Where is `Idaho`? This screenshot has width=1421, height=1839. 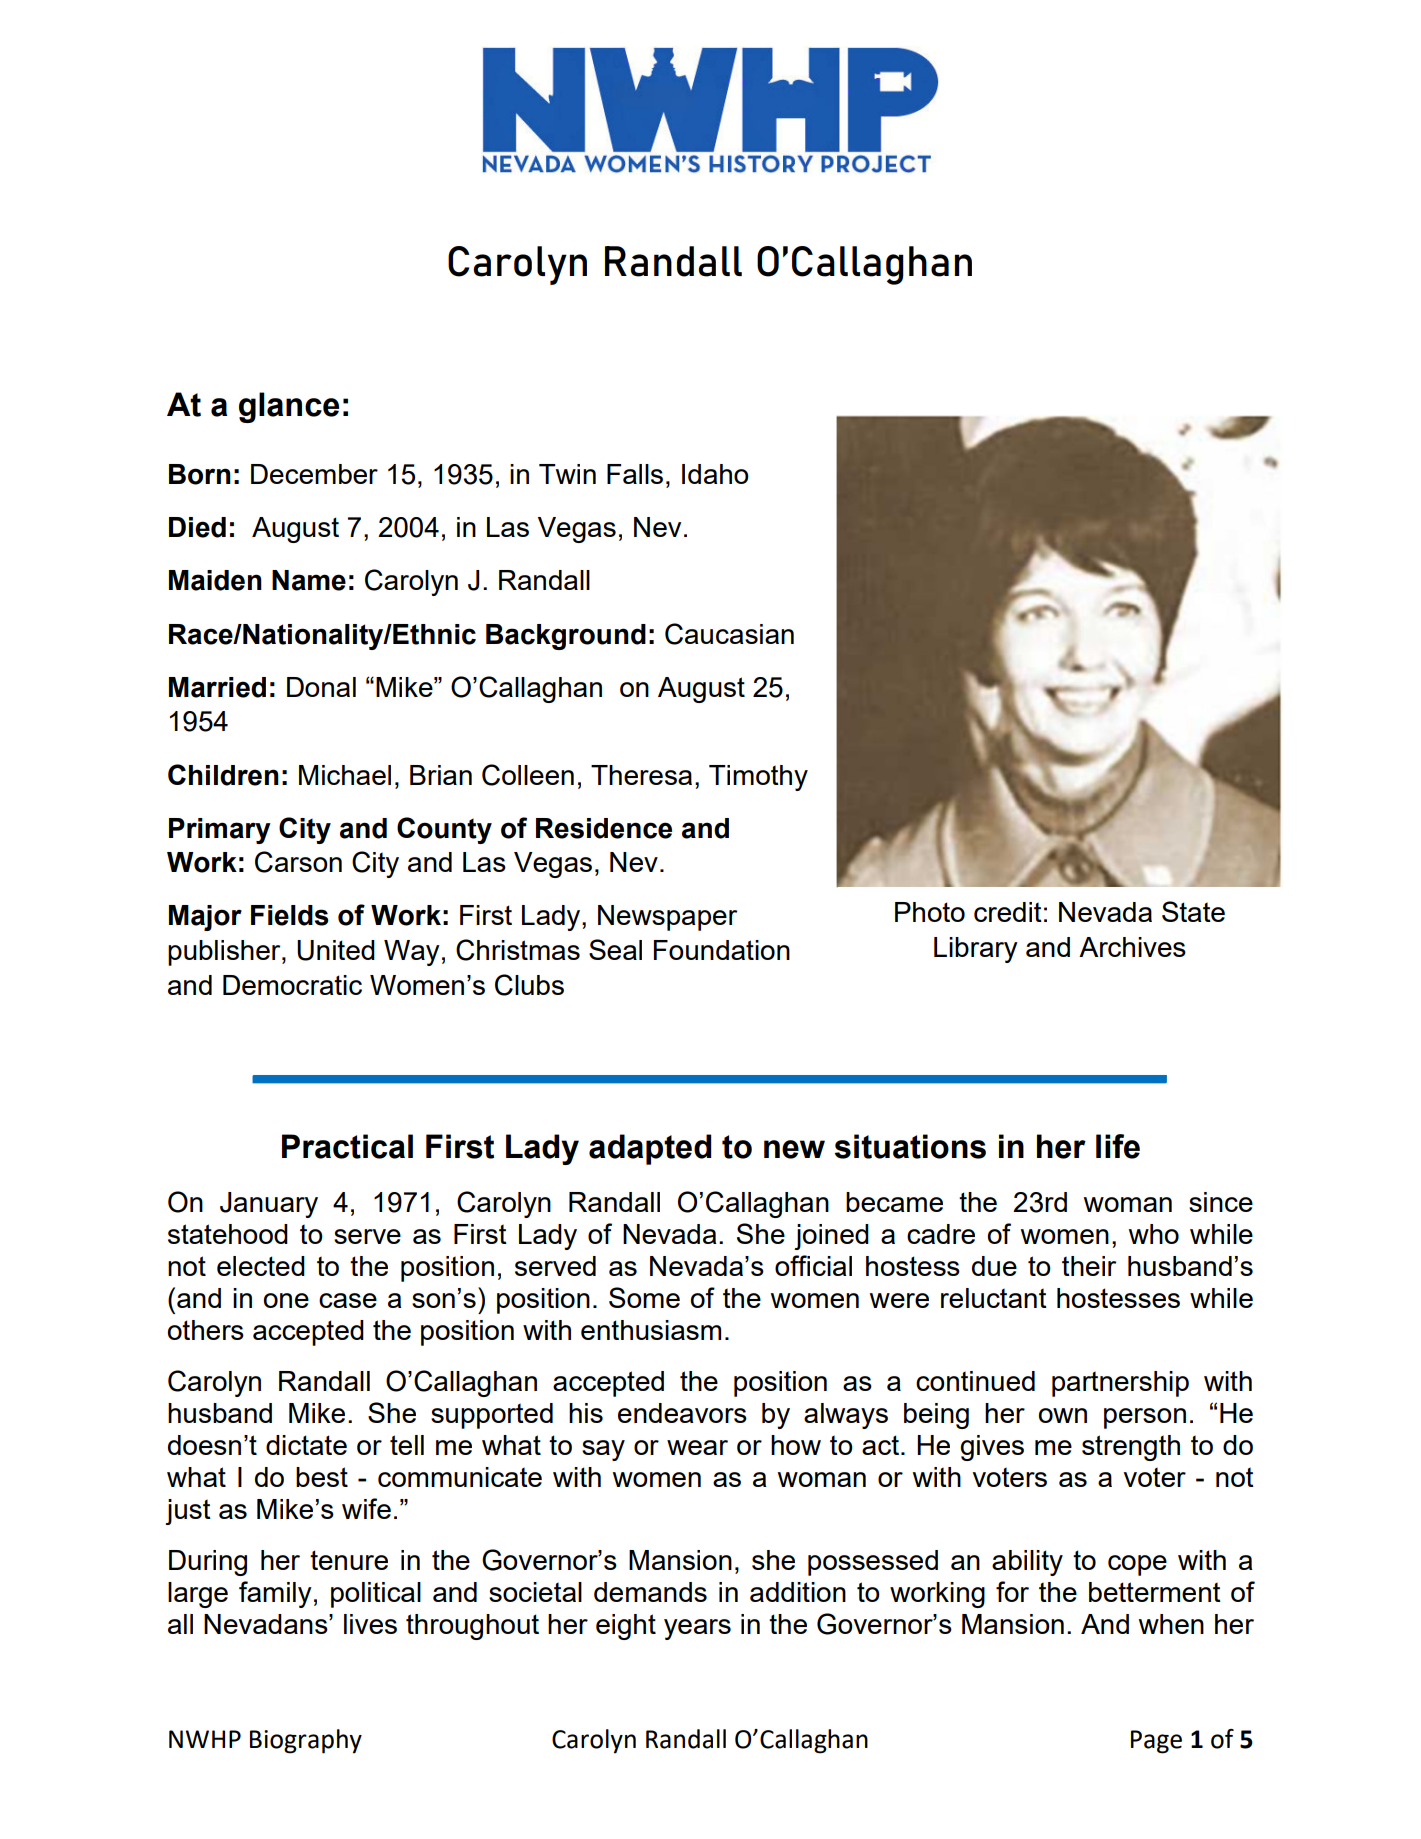 Idaho is located at coordinates (715, 474).
